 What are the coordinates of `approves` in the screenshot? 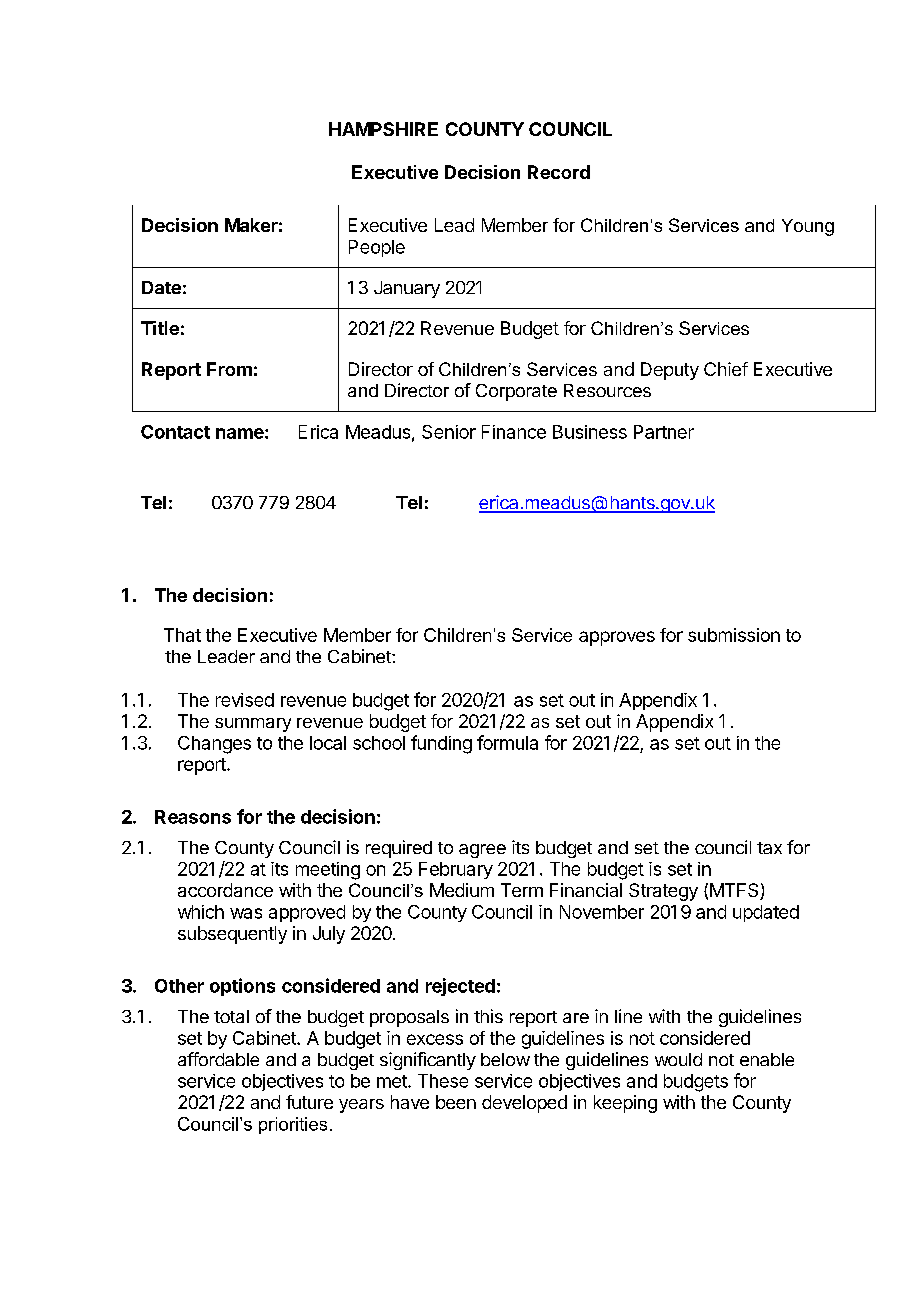 It's located at (617, 638).
